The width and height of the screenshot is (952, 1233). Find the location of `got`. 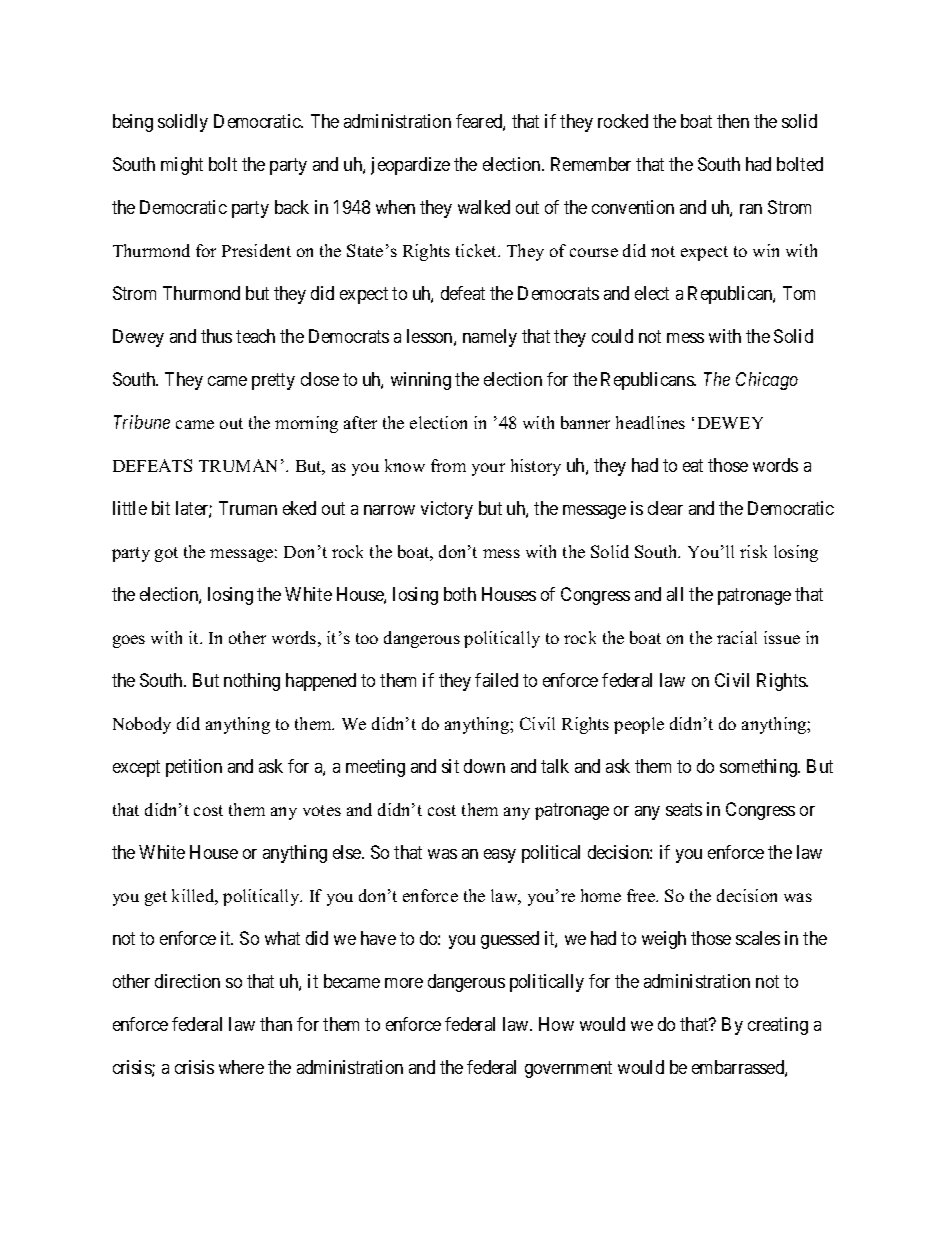

got is located at coordinates (166, 554).
